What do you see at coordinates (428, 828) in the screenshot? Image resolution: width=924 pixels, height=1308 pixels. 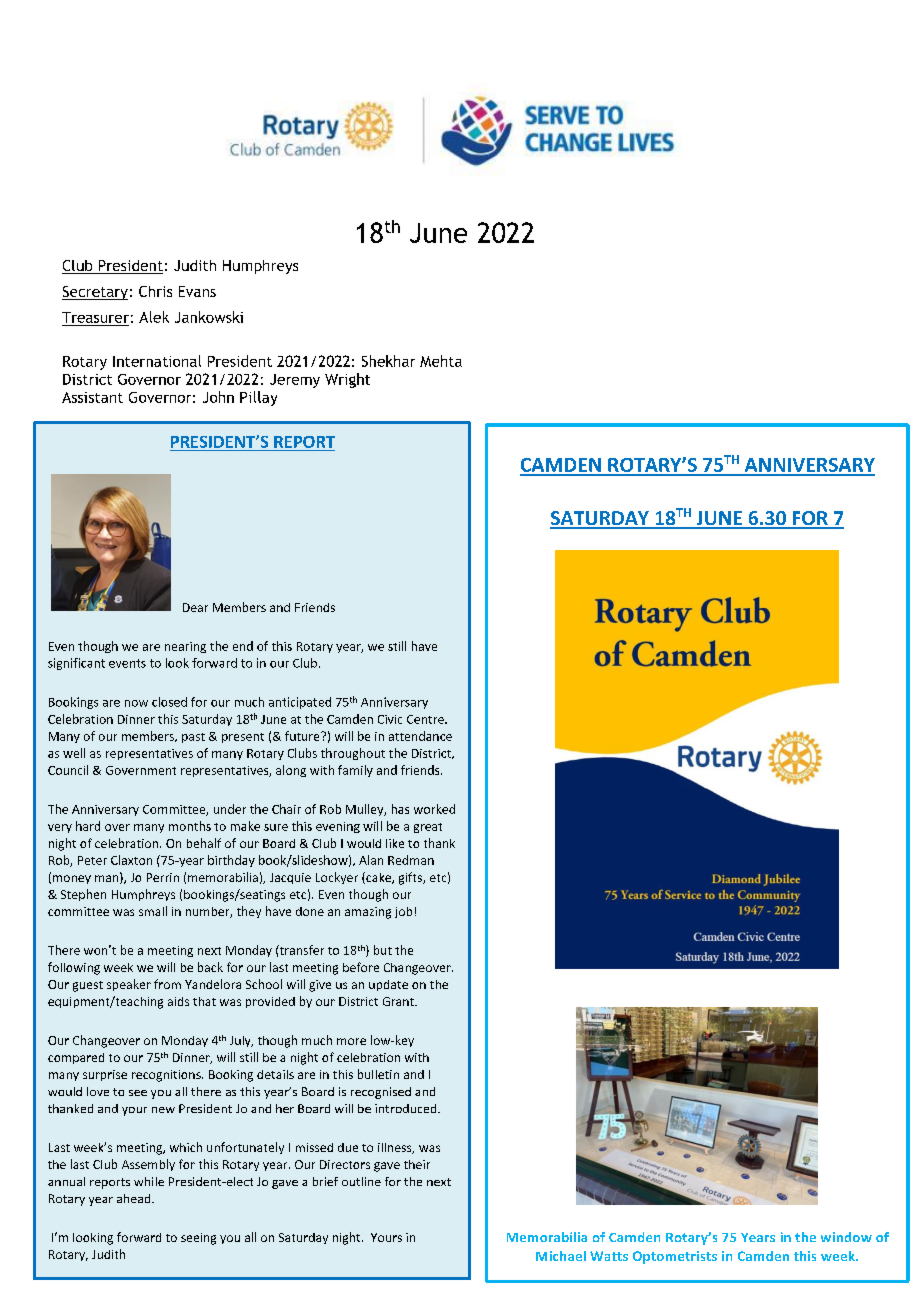 I see `great` at bounding box center [428, 828].
